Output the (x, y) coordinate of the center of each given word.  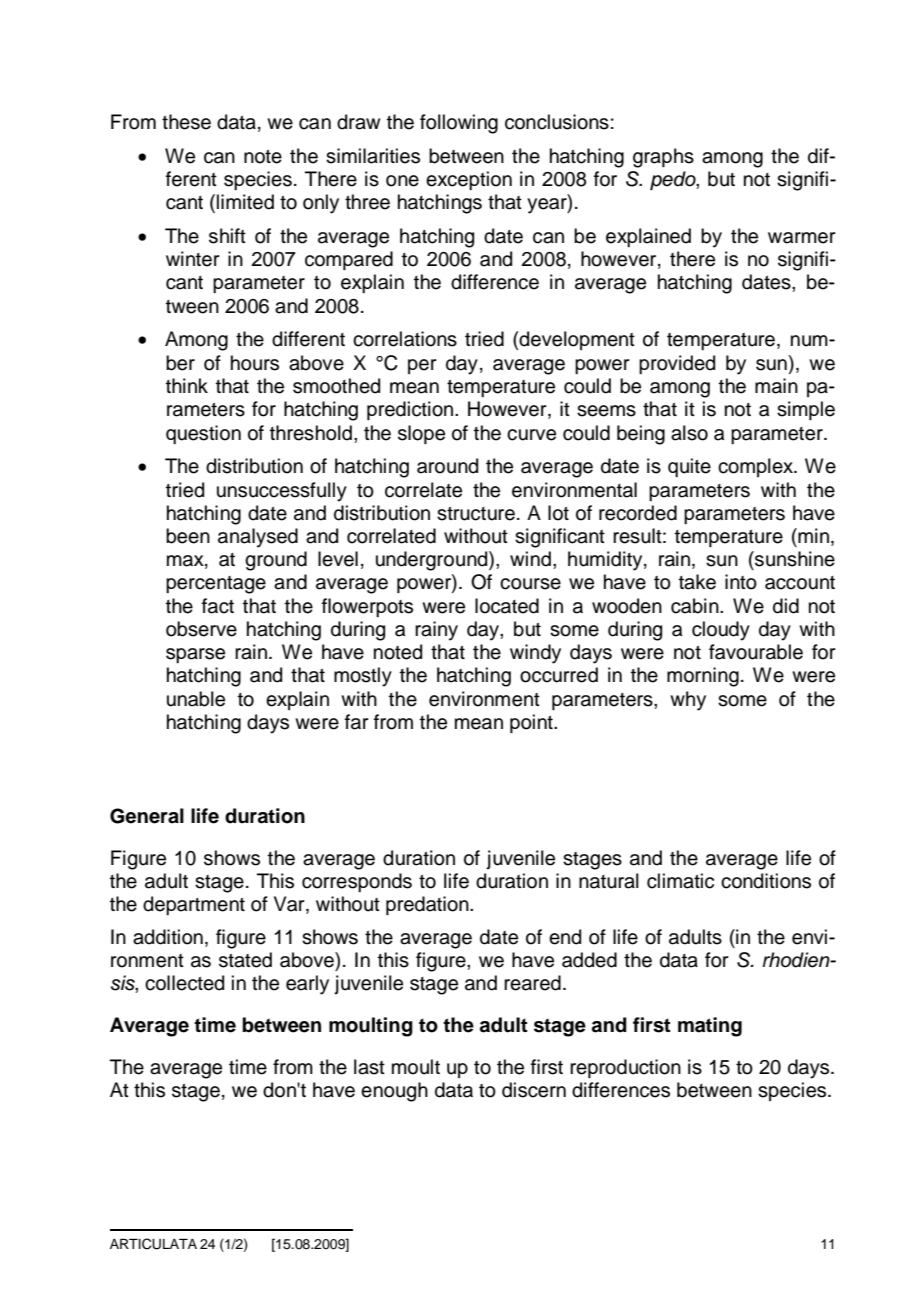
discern (534, 1090)
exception (469, 180)
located (507, 606)
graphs (663, 158)
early (307, 985)
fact (218, 606)
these (186, 122)
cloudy (721, 631)
